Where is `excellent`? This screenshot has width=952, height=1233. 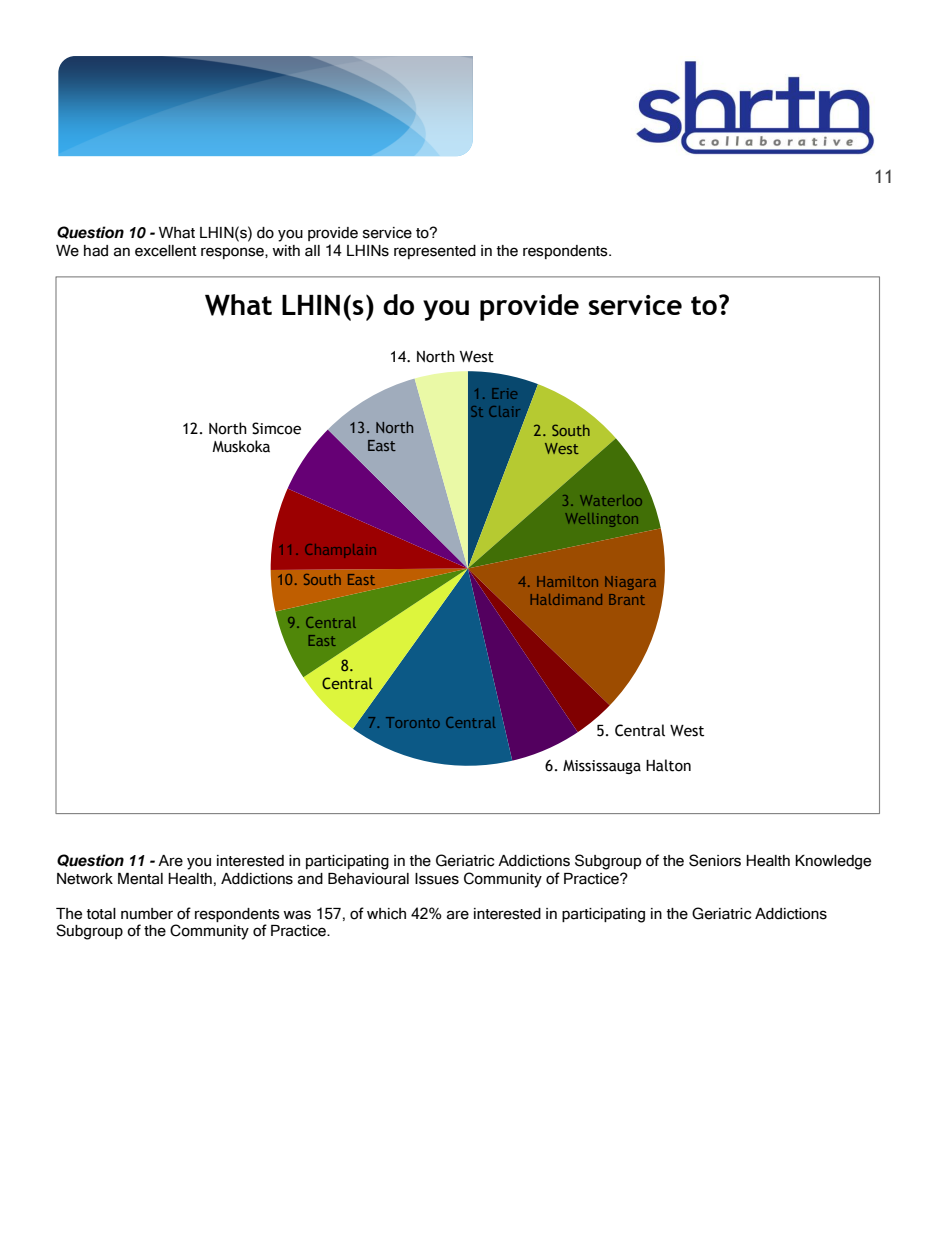 excellent is located at coordinates (166, 251).
